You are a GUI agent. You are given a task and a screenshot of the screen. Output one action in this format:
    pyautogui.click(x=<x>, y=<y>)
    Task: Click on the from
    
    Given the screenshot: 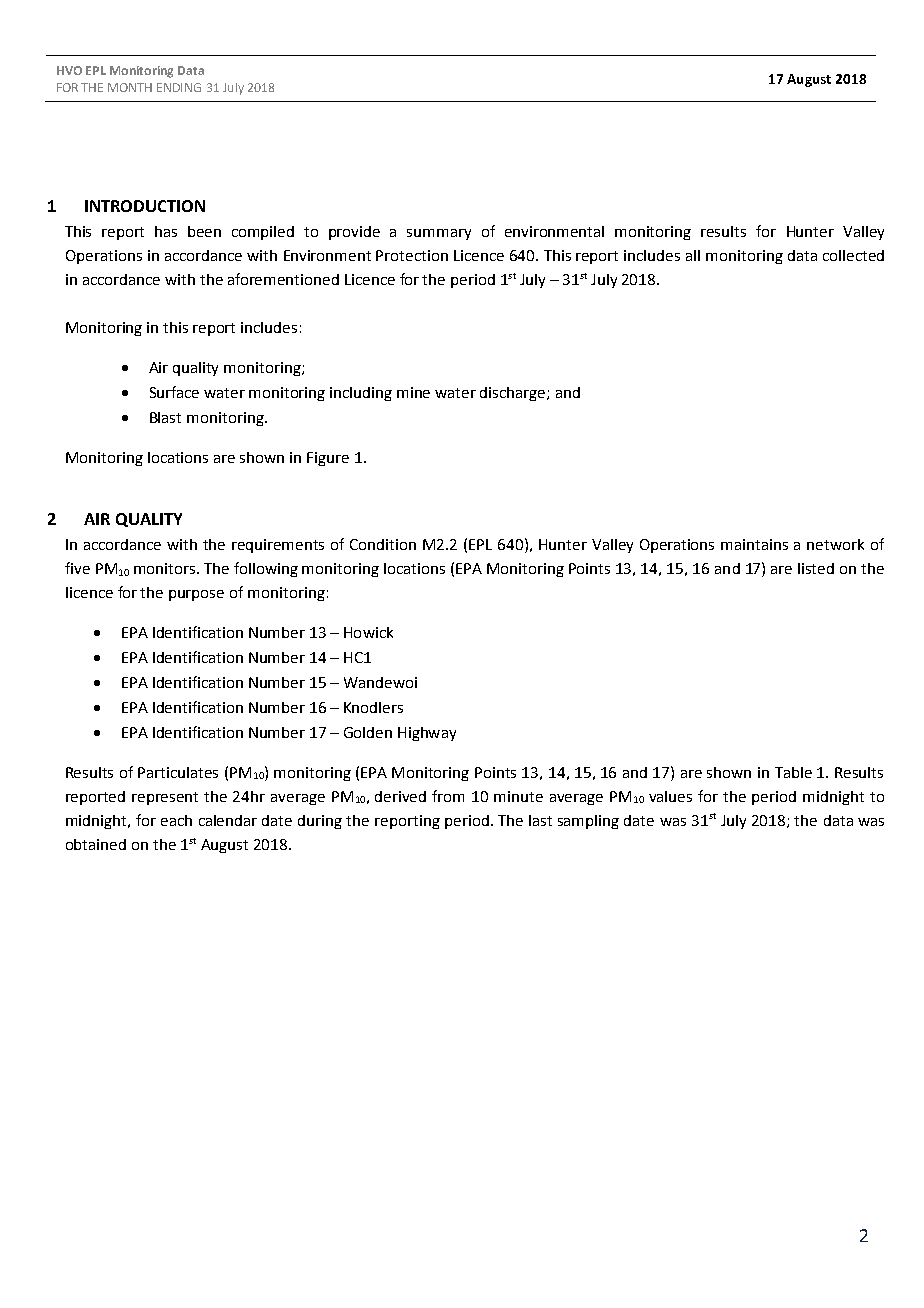 What is the action you would take?
    pyautogui.click(x=448, y=796)
